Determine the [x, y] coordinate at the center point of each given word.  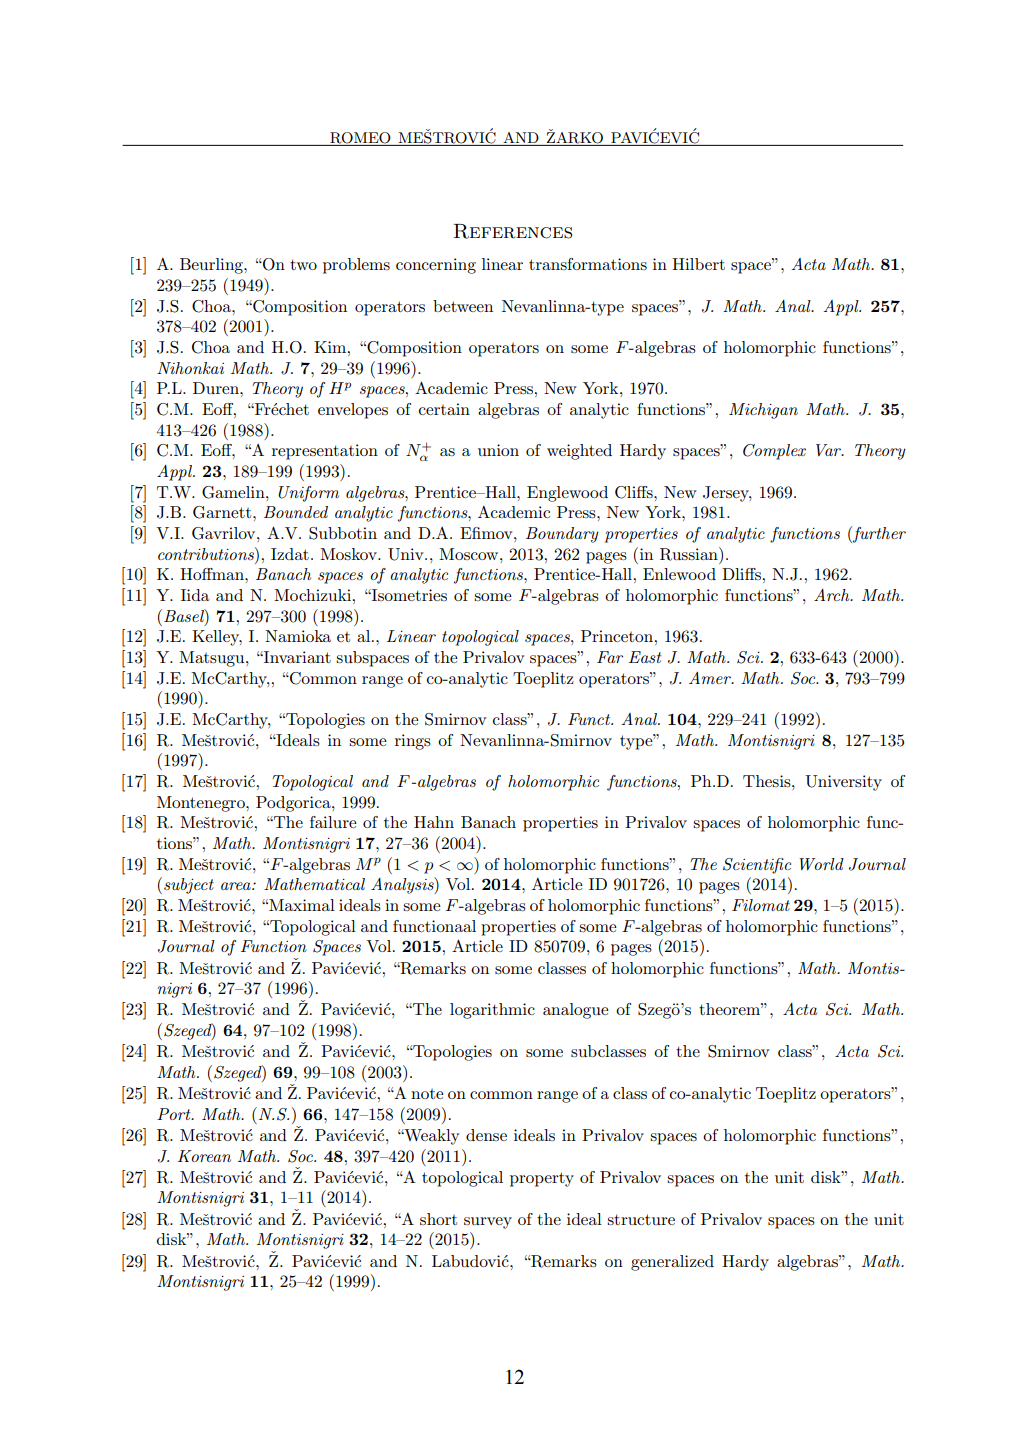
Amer [711, 678]
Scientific [757, 866]
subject [189, 886]
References [513, 231]
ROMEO [360, 139]
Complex [774, 452]
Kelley [217, 638]
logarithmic [492, 1011]
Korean [204, 1156]
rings [413, 742]
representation [325, 452]
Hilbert [698, 264]
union [498, 450]
